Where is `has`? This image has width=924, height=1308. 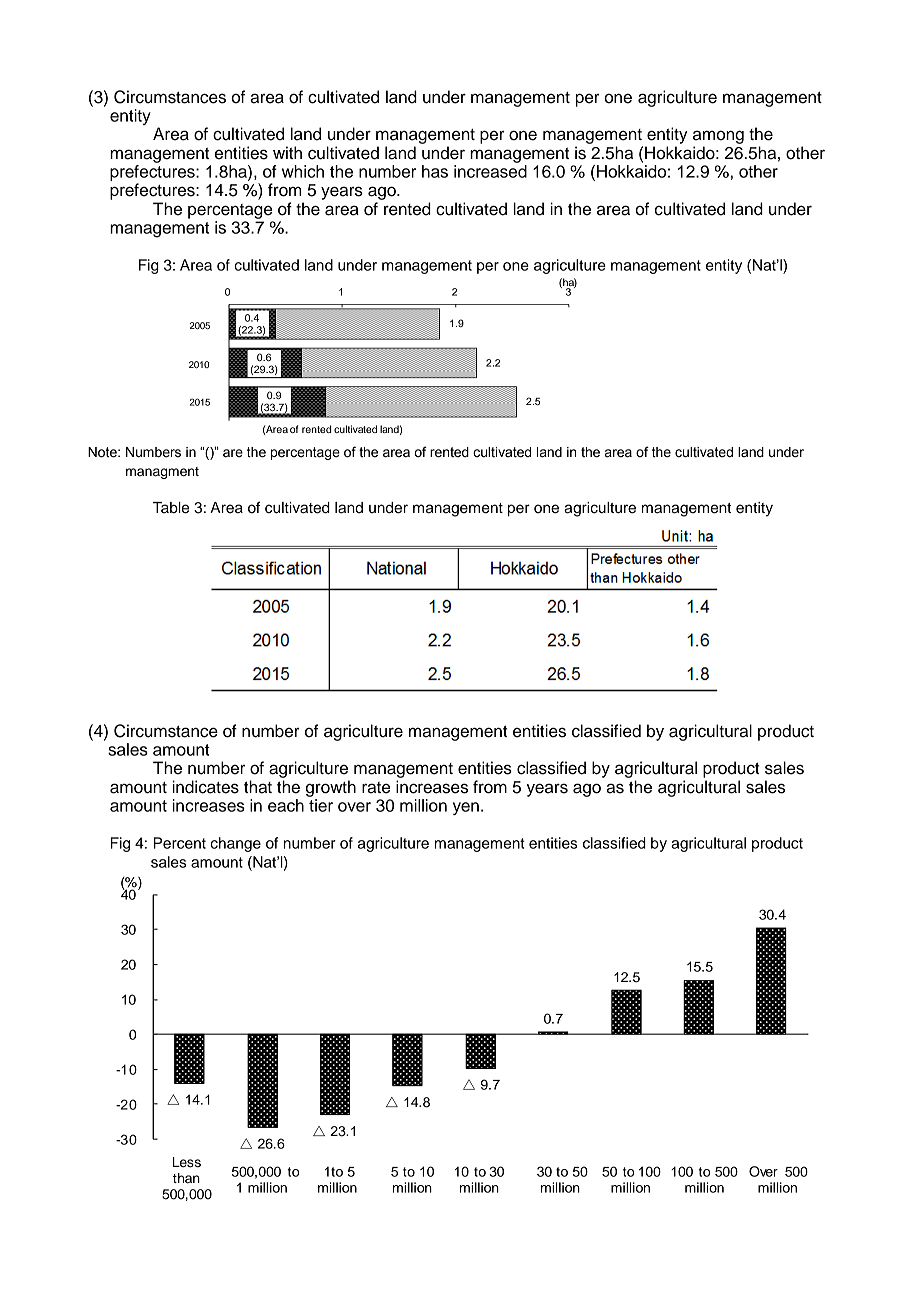 has is located at coordinates (435, 171).
